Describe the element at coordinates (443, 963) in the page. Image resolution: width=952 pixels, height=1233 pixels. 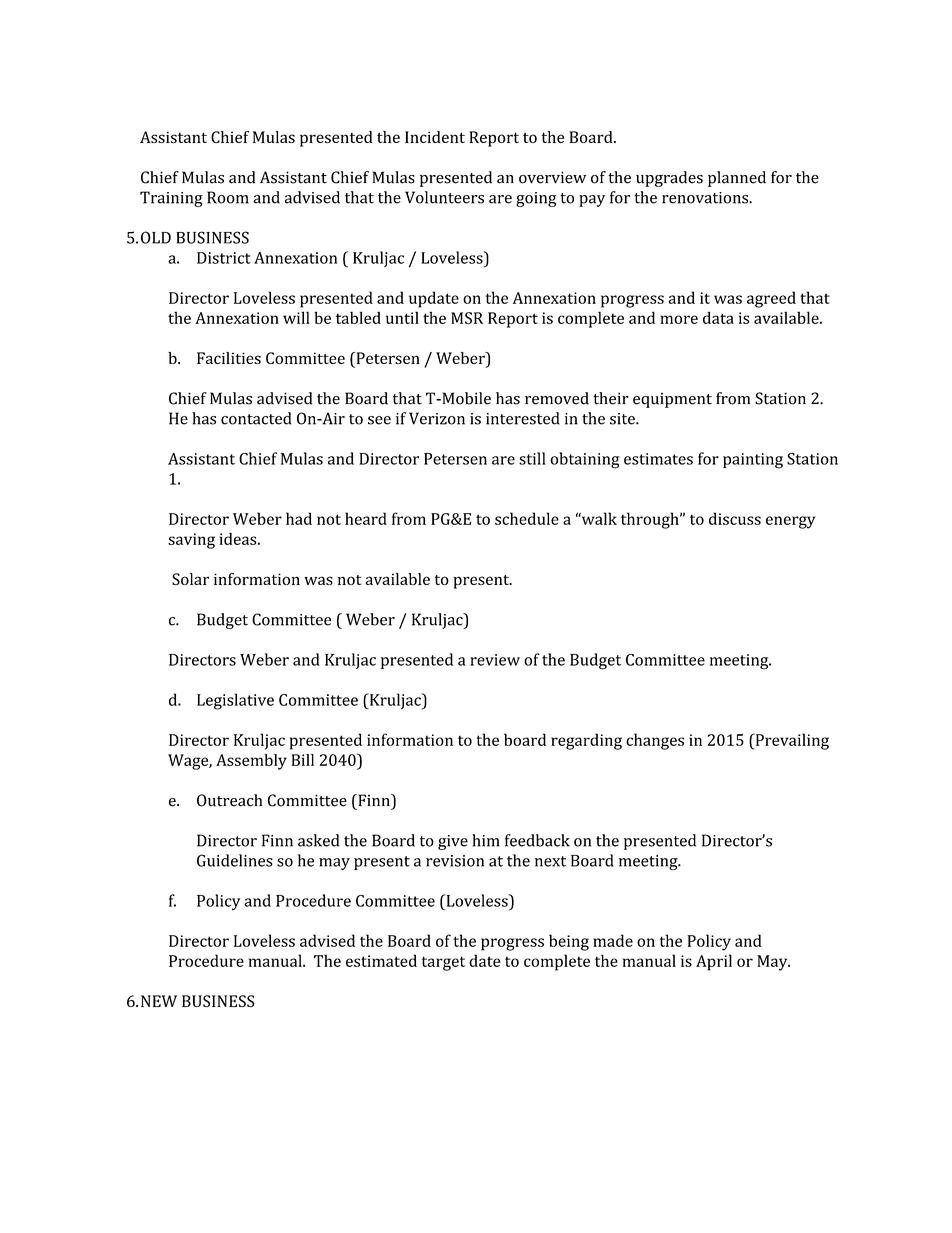
I see `target` at that location.
